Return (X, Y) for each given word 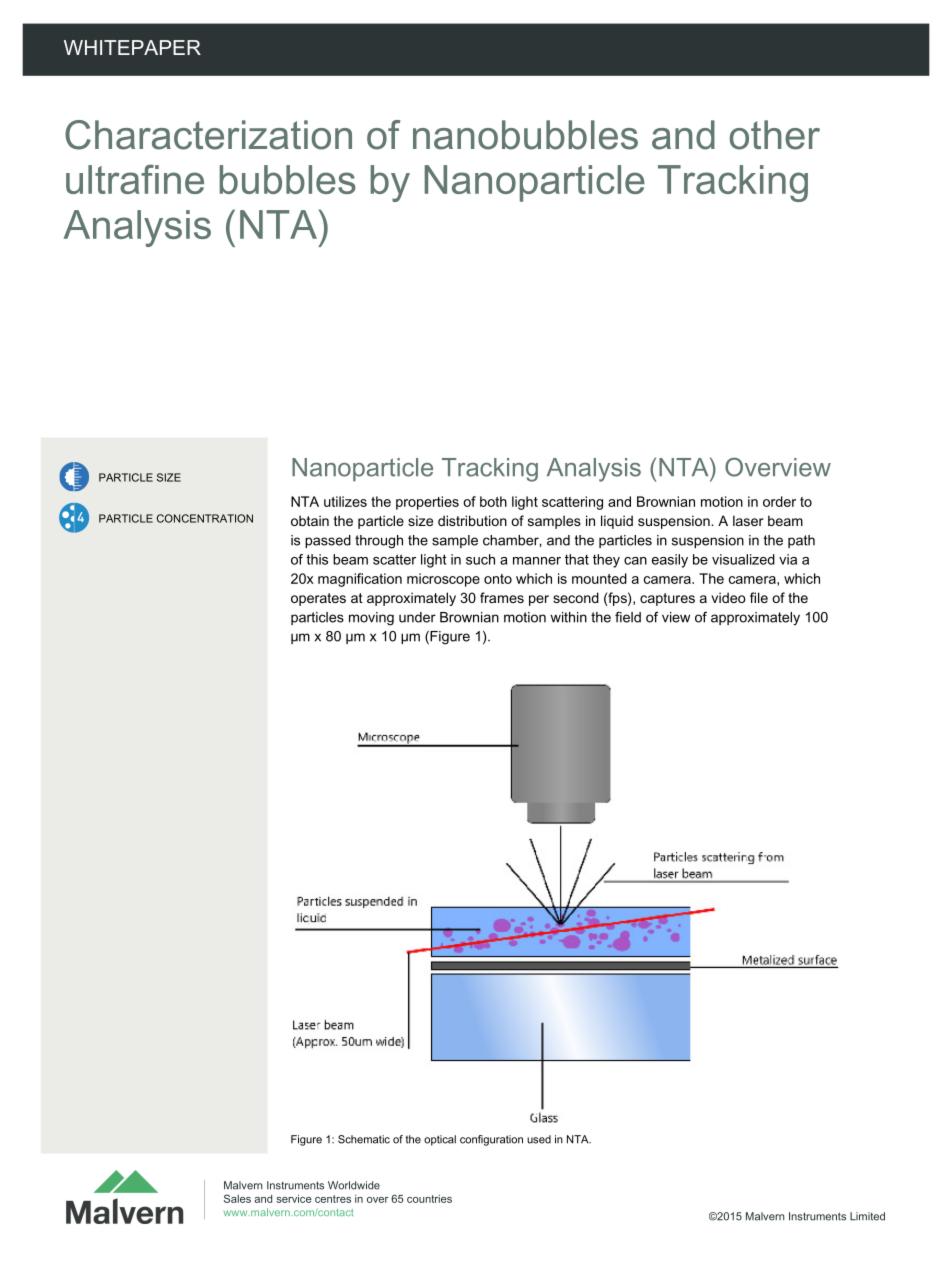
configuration (491, 1140)
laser (748, 520)
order (779, 501)
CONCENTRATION (205, 518)
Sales (237, 1198)
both (493, 501)
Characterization (208, 135)
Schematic (364, 1139)
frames (502, 597)
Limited (867, 1216)
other (775, 135)
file (759, 597)
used (539, 1139)
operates (318, 599)
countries (429, 1199)
